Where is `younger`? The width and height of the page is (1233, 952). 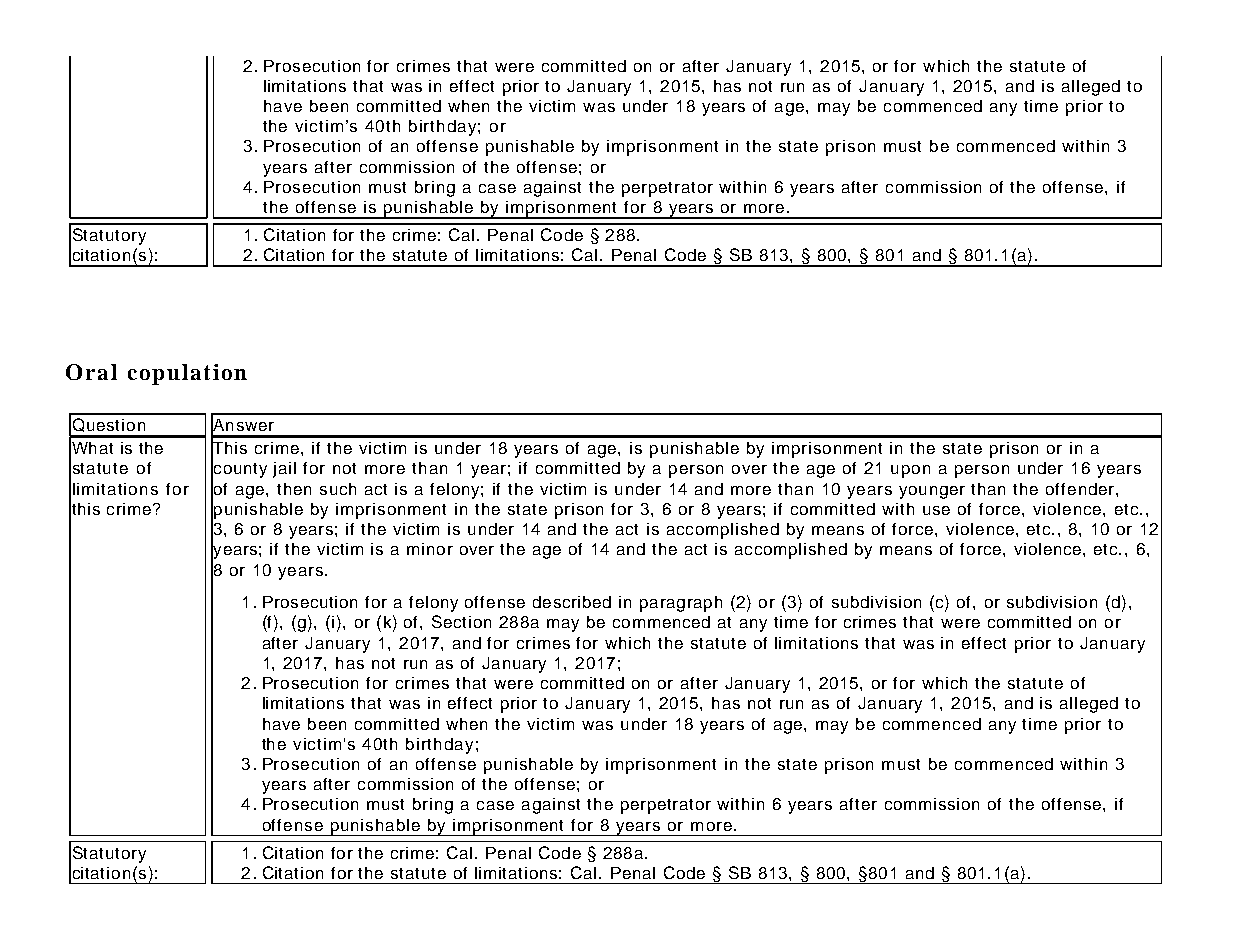 younger is located at coordinates (932, 492).
